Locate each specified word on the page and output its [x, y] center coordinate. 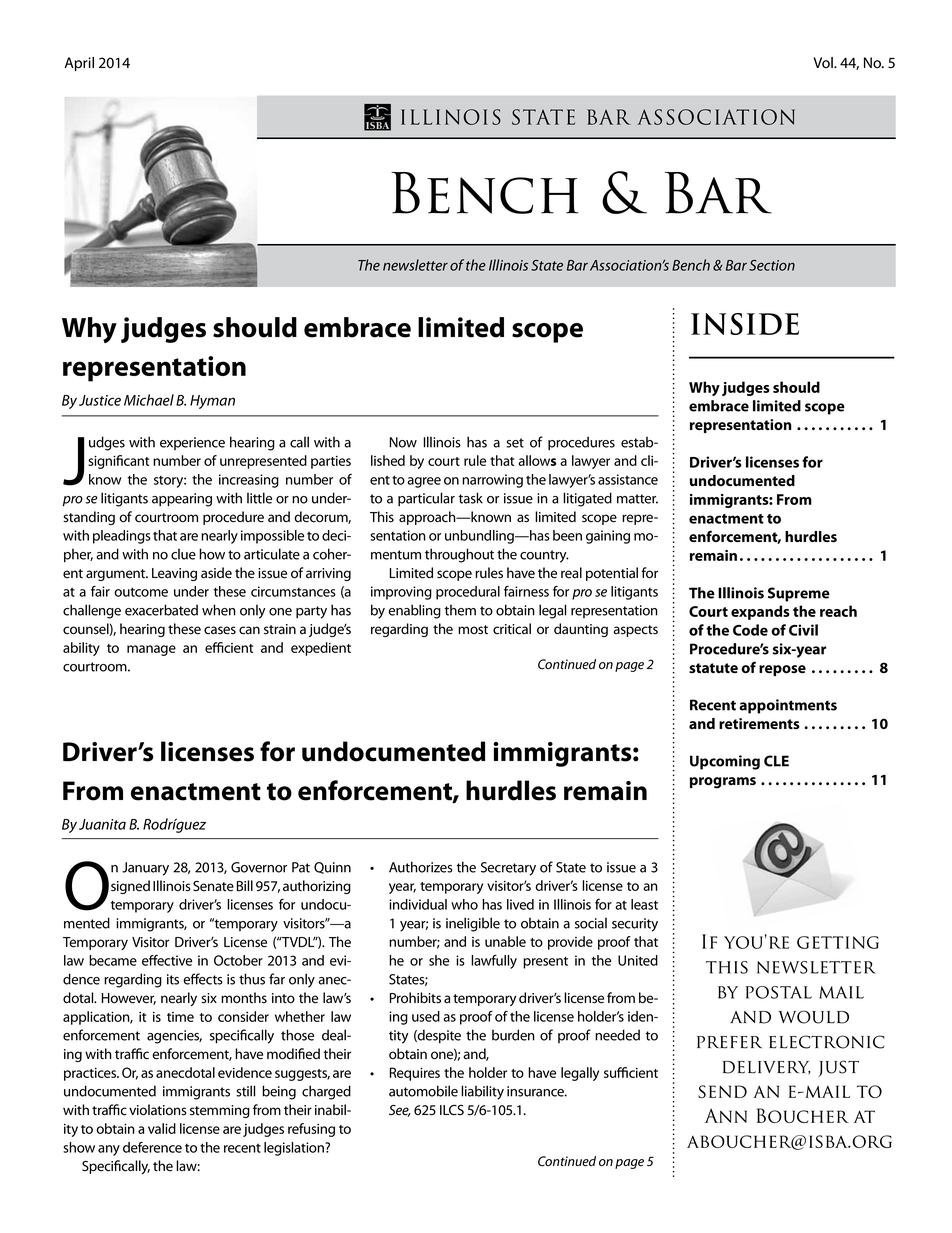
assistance [628, 479]
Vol [824, 62]
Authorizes [421, 867]
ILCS [452, 1110]
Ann [726, 1115]
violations [158, 1110]
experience [192, 443]
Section [772, 265]
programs [723, 783]
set [515, 443]
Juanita [102, 824]
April [79, 64]
